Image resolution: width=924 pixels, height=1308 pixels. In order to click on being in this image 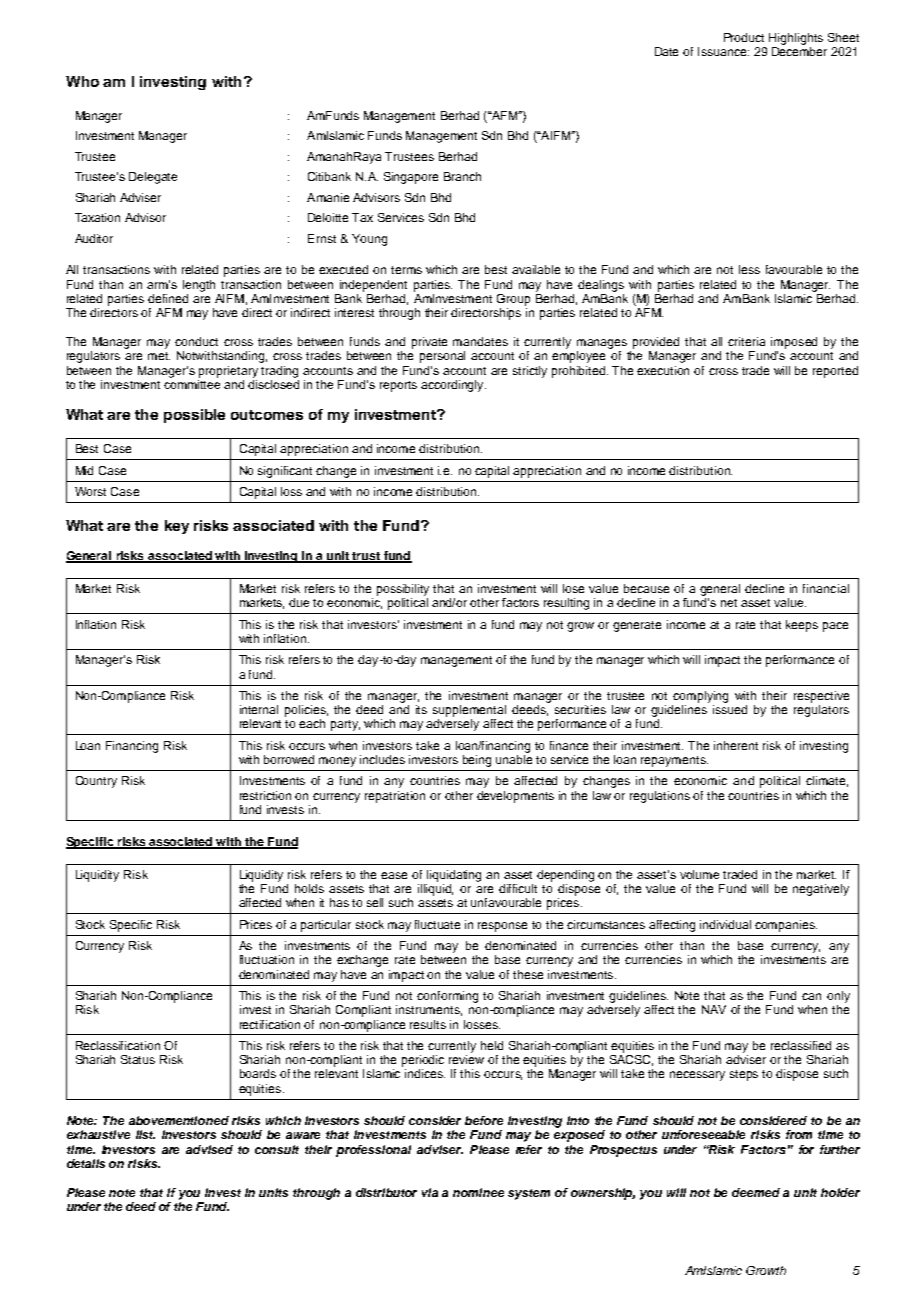, I will do `click(477, 761)`.
